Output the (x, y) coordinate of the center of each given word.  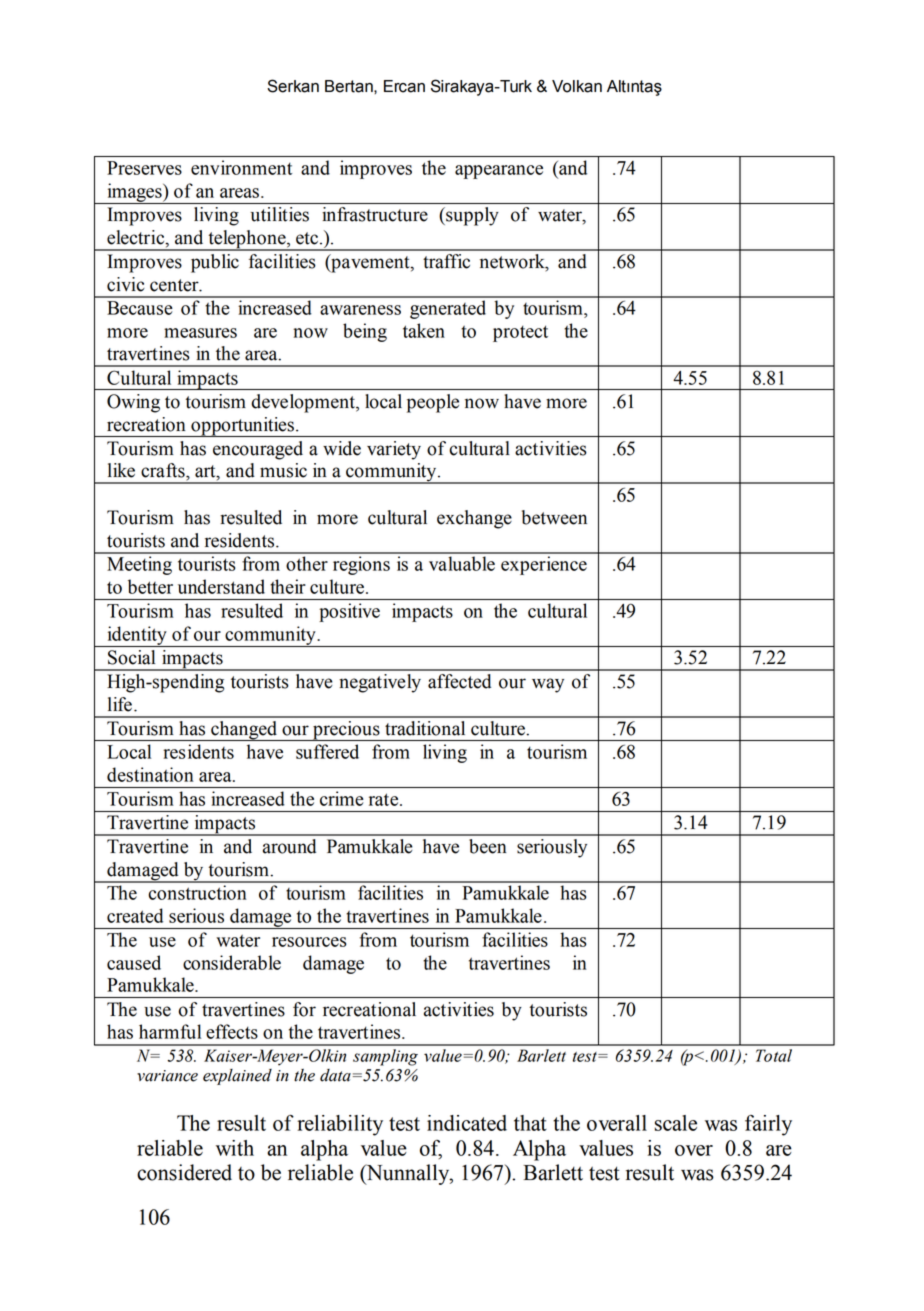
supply (471, 216)
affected (459, 681)
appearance (499, 172)
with (235, 1148)
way (548, 685)
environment (241, 167)
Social (131, 657)
